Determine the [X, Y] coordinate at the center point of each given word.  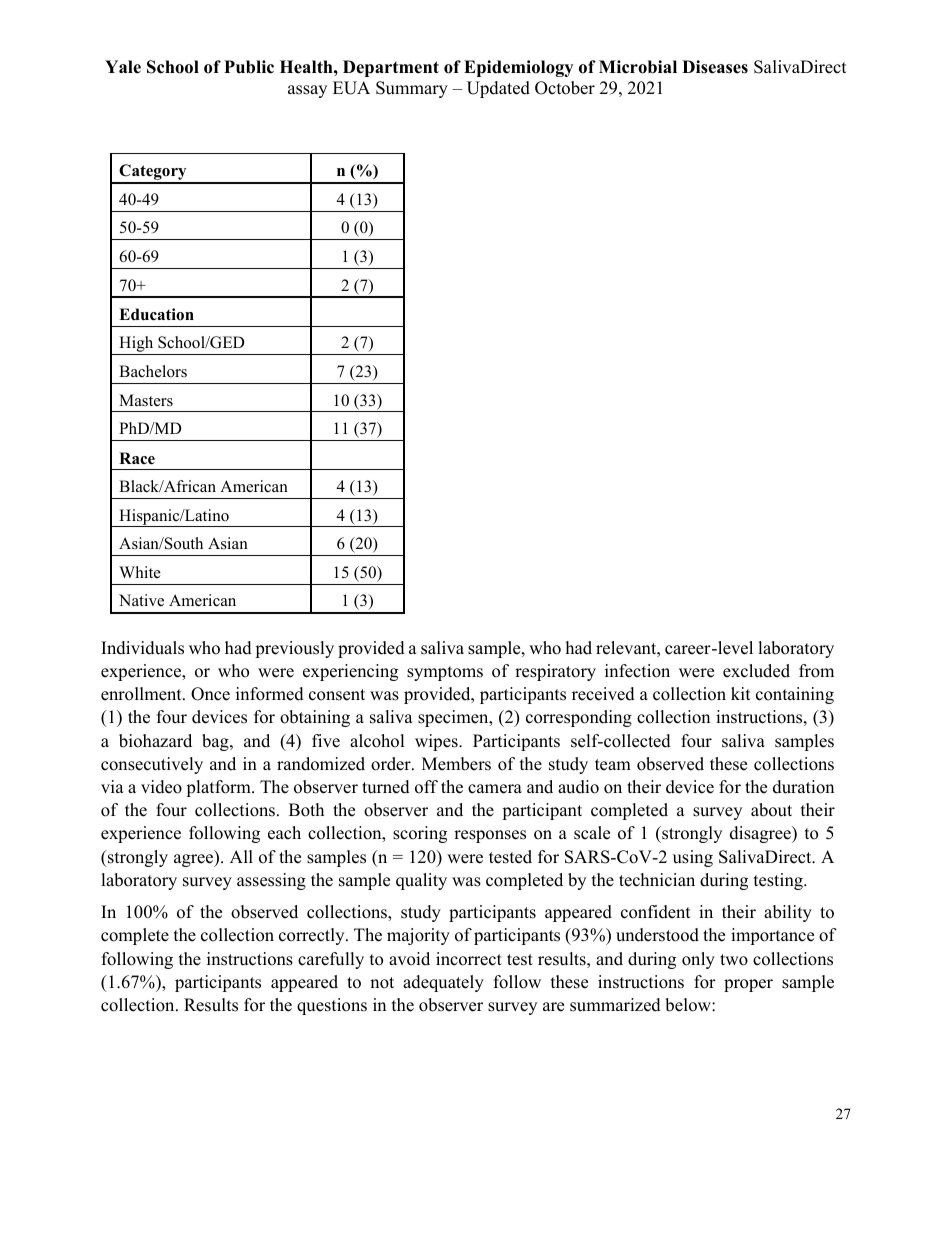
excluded [756, 671]
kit [741, 693]
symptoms [445, 673]
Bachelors [153, 371]
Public [249, 67]
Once [210, 694]
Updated [498, 89]
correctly [313, 936]
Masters [146, 400]
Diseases [715, 67]
